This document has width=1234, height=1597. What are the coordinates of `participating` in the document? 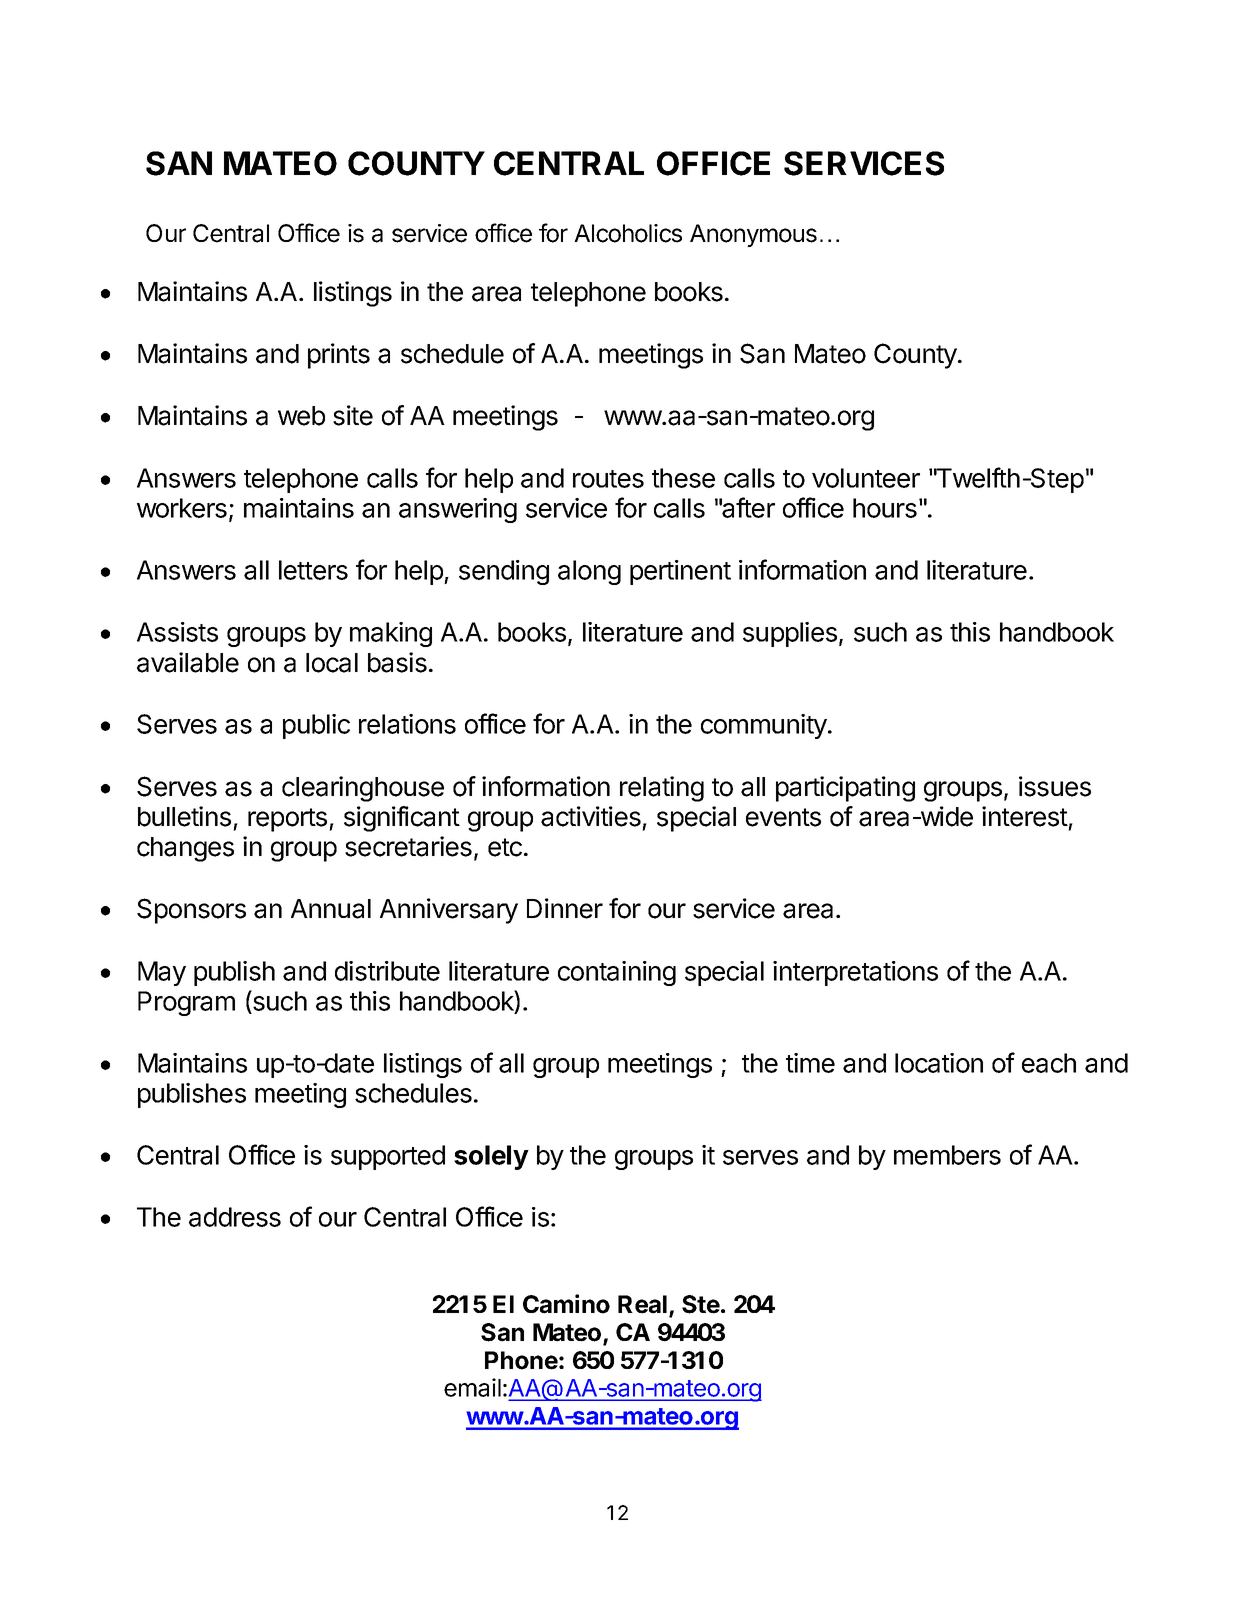 It's located at (845, 789).
